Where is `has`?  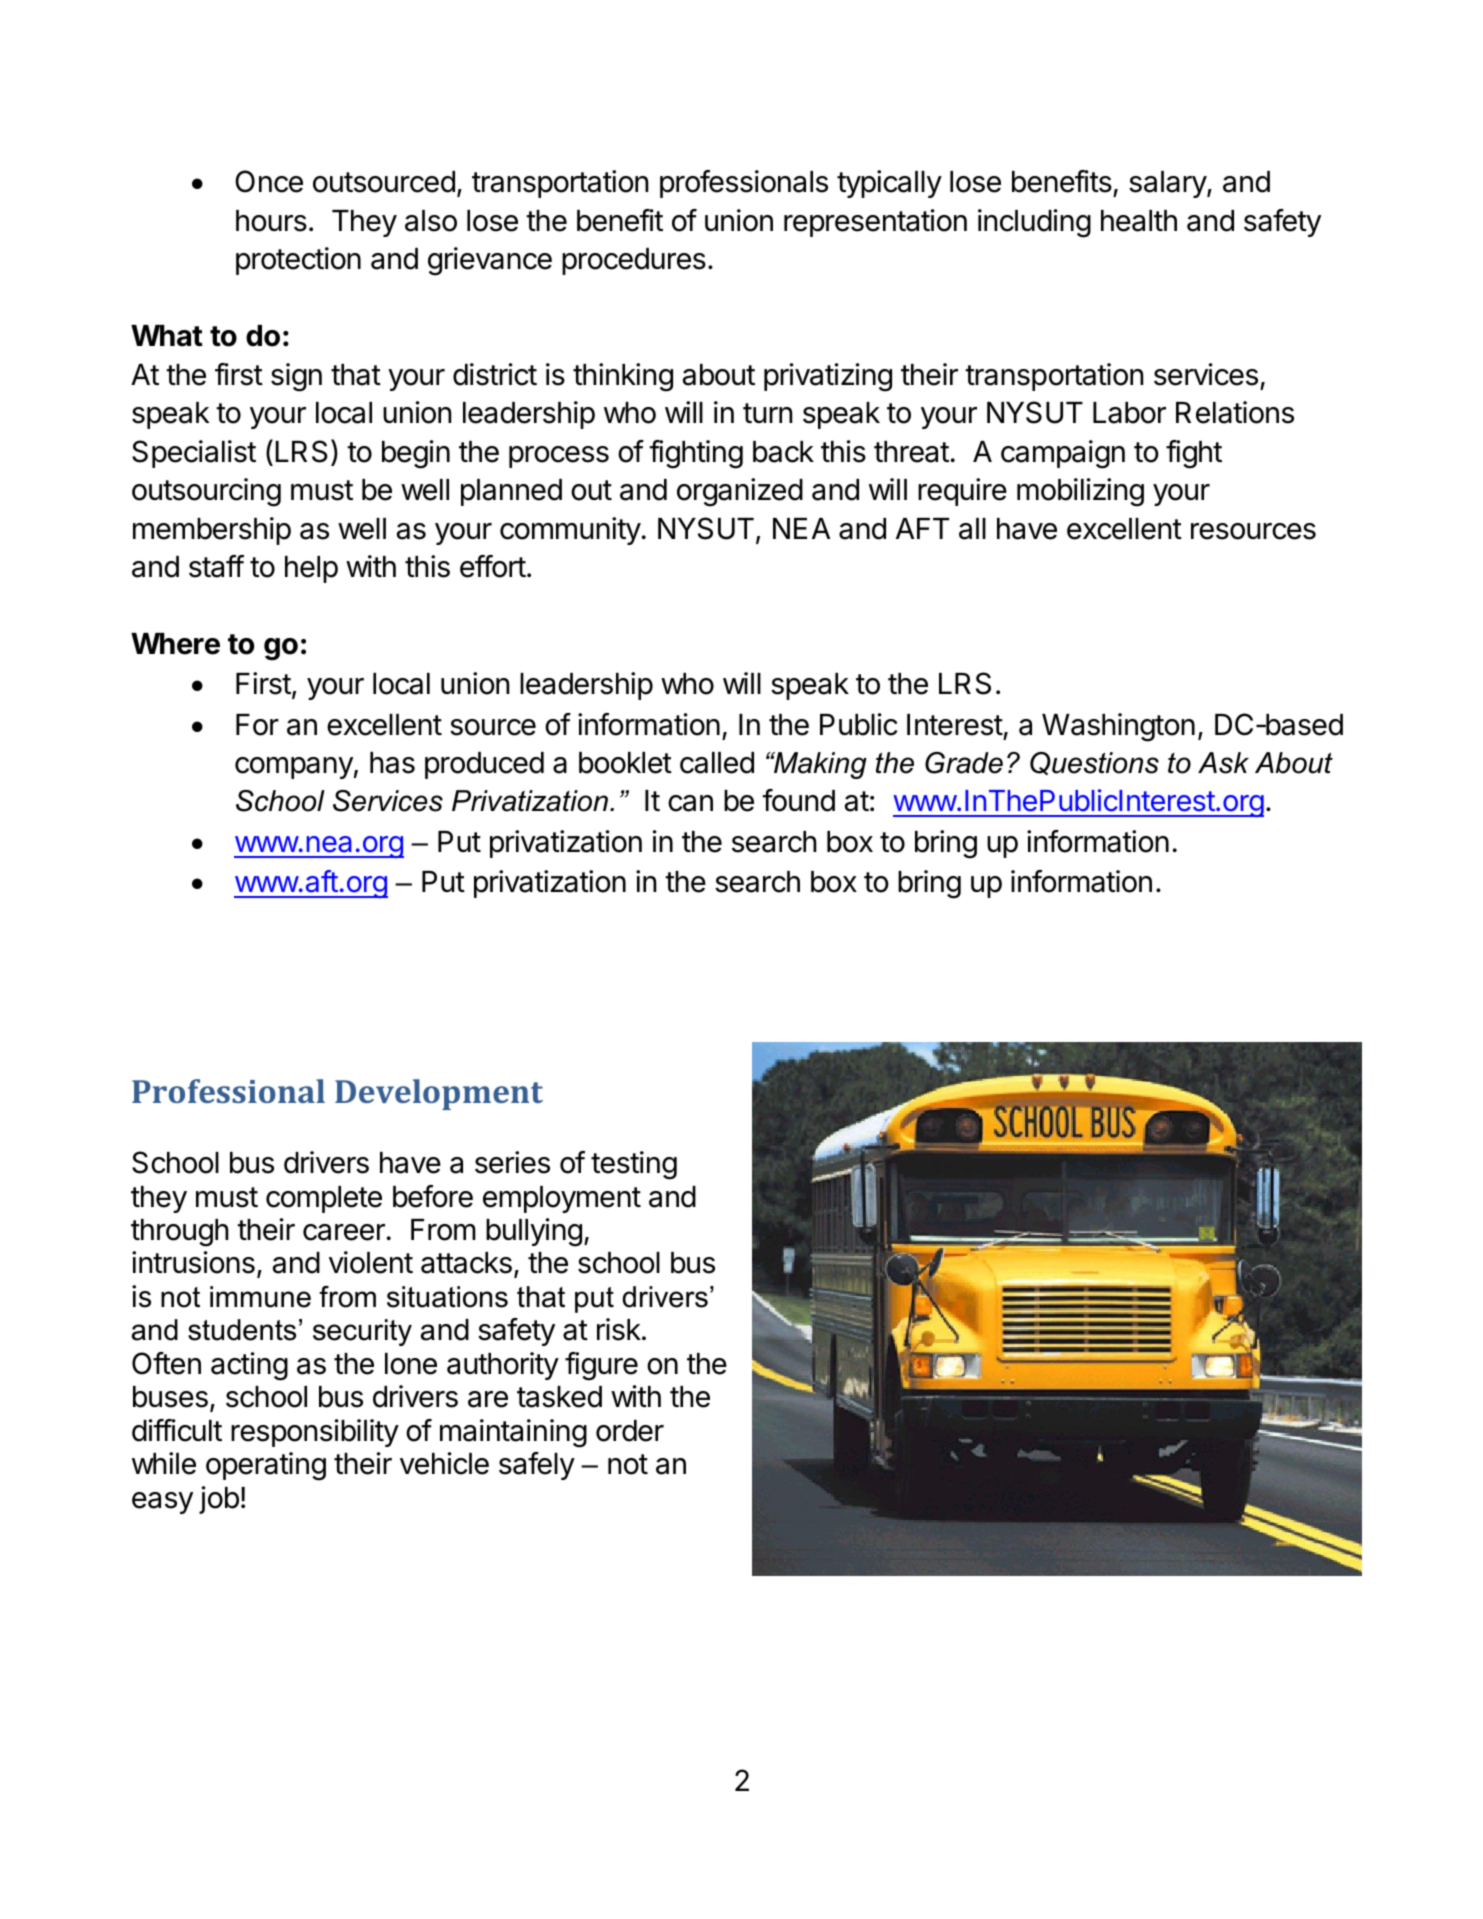
has is located at coordinates (392, 763).
